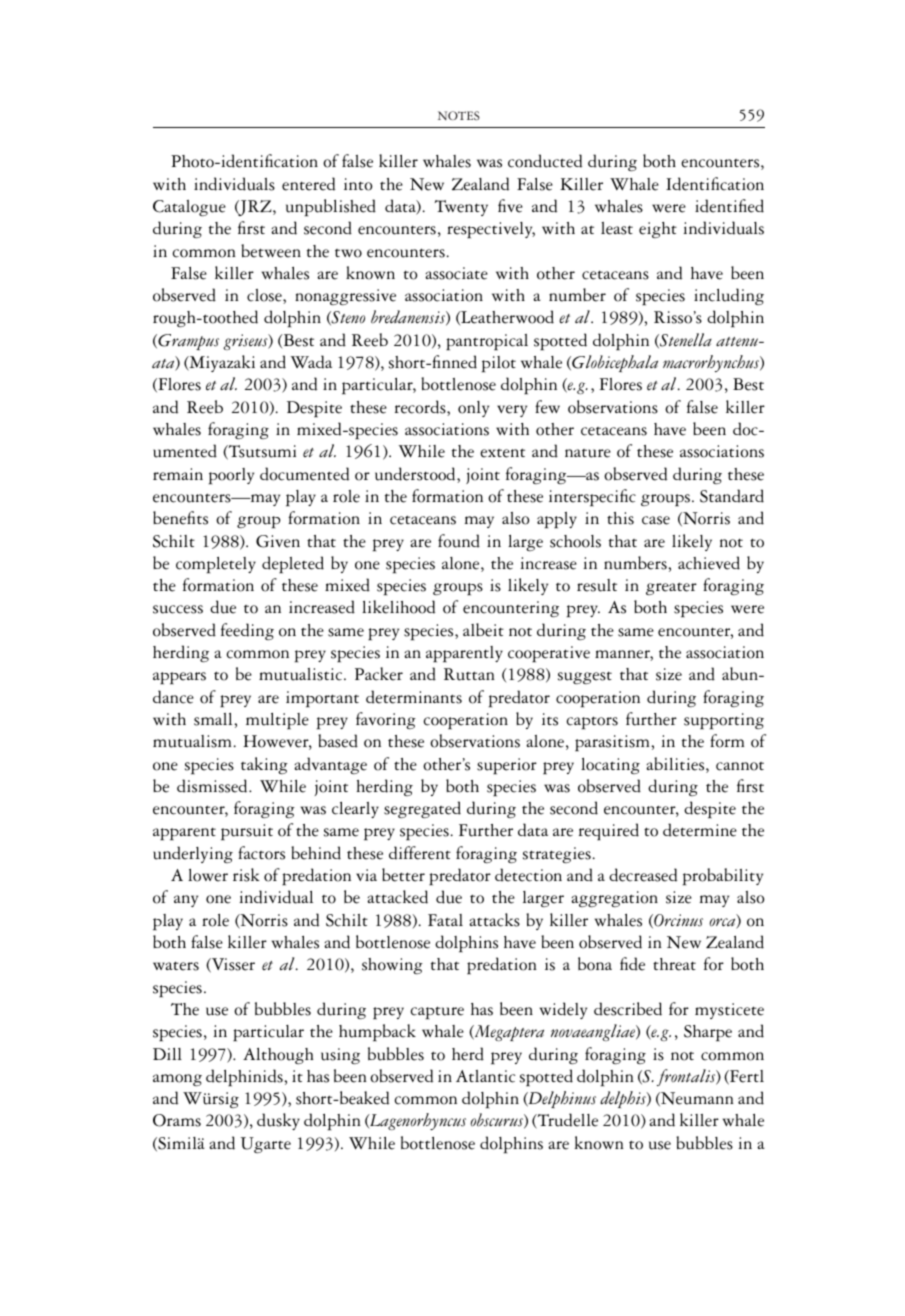 The height and width of the screenshot is (1316, 905). What do you see at coordinates (643, 875) in the screenshot?
I see `decreased` at bounding box center [643, 875].
